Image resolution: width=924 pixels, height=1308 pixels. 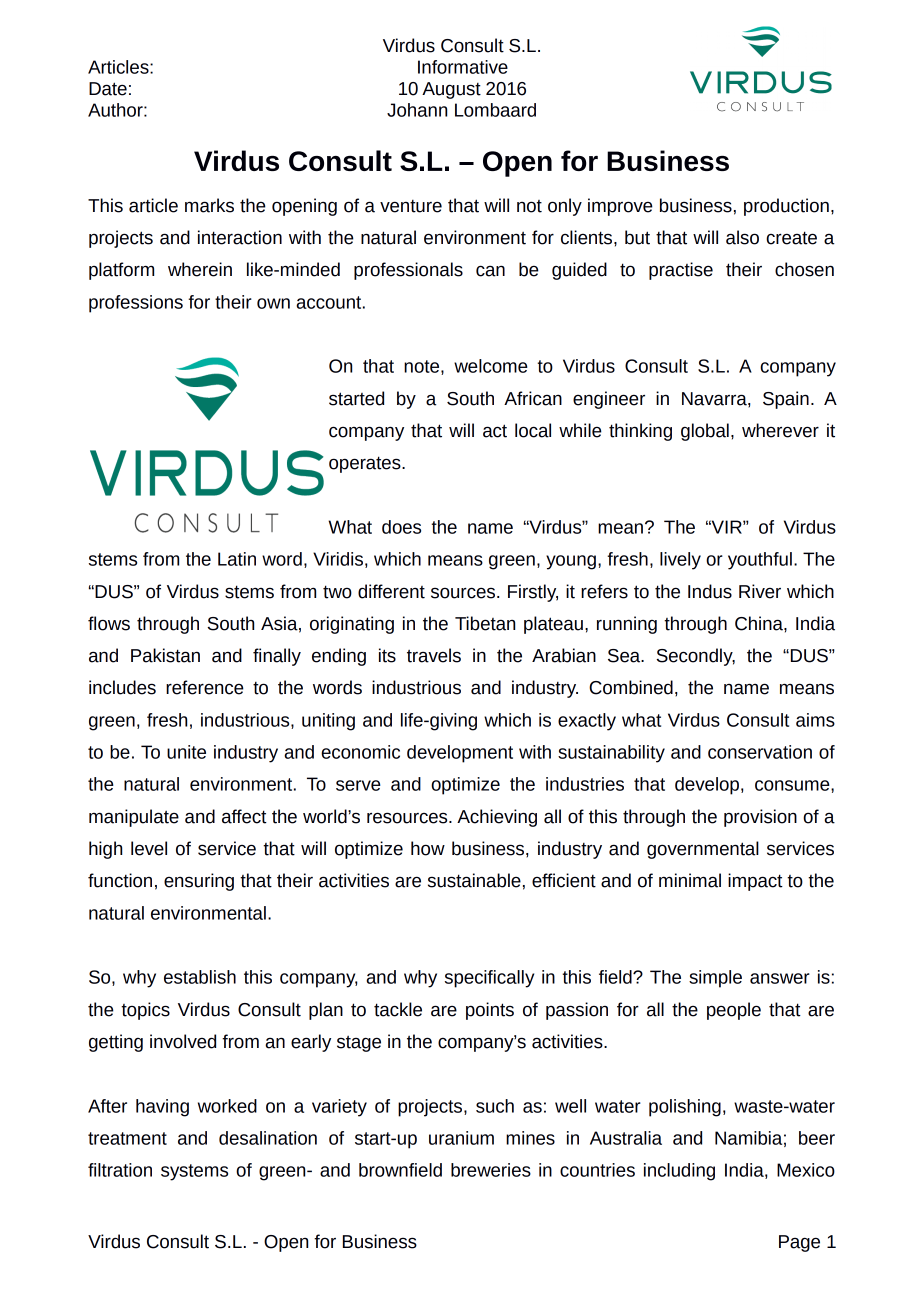 What do you see at coordinates (120, 1170) in the screenshot?
I see `filtration` at bounding box center [120, 1170].
